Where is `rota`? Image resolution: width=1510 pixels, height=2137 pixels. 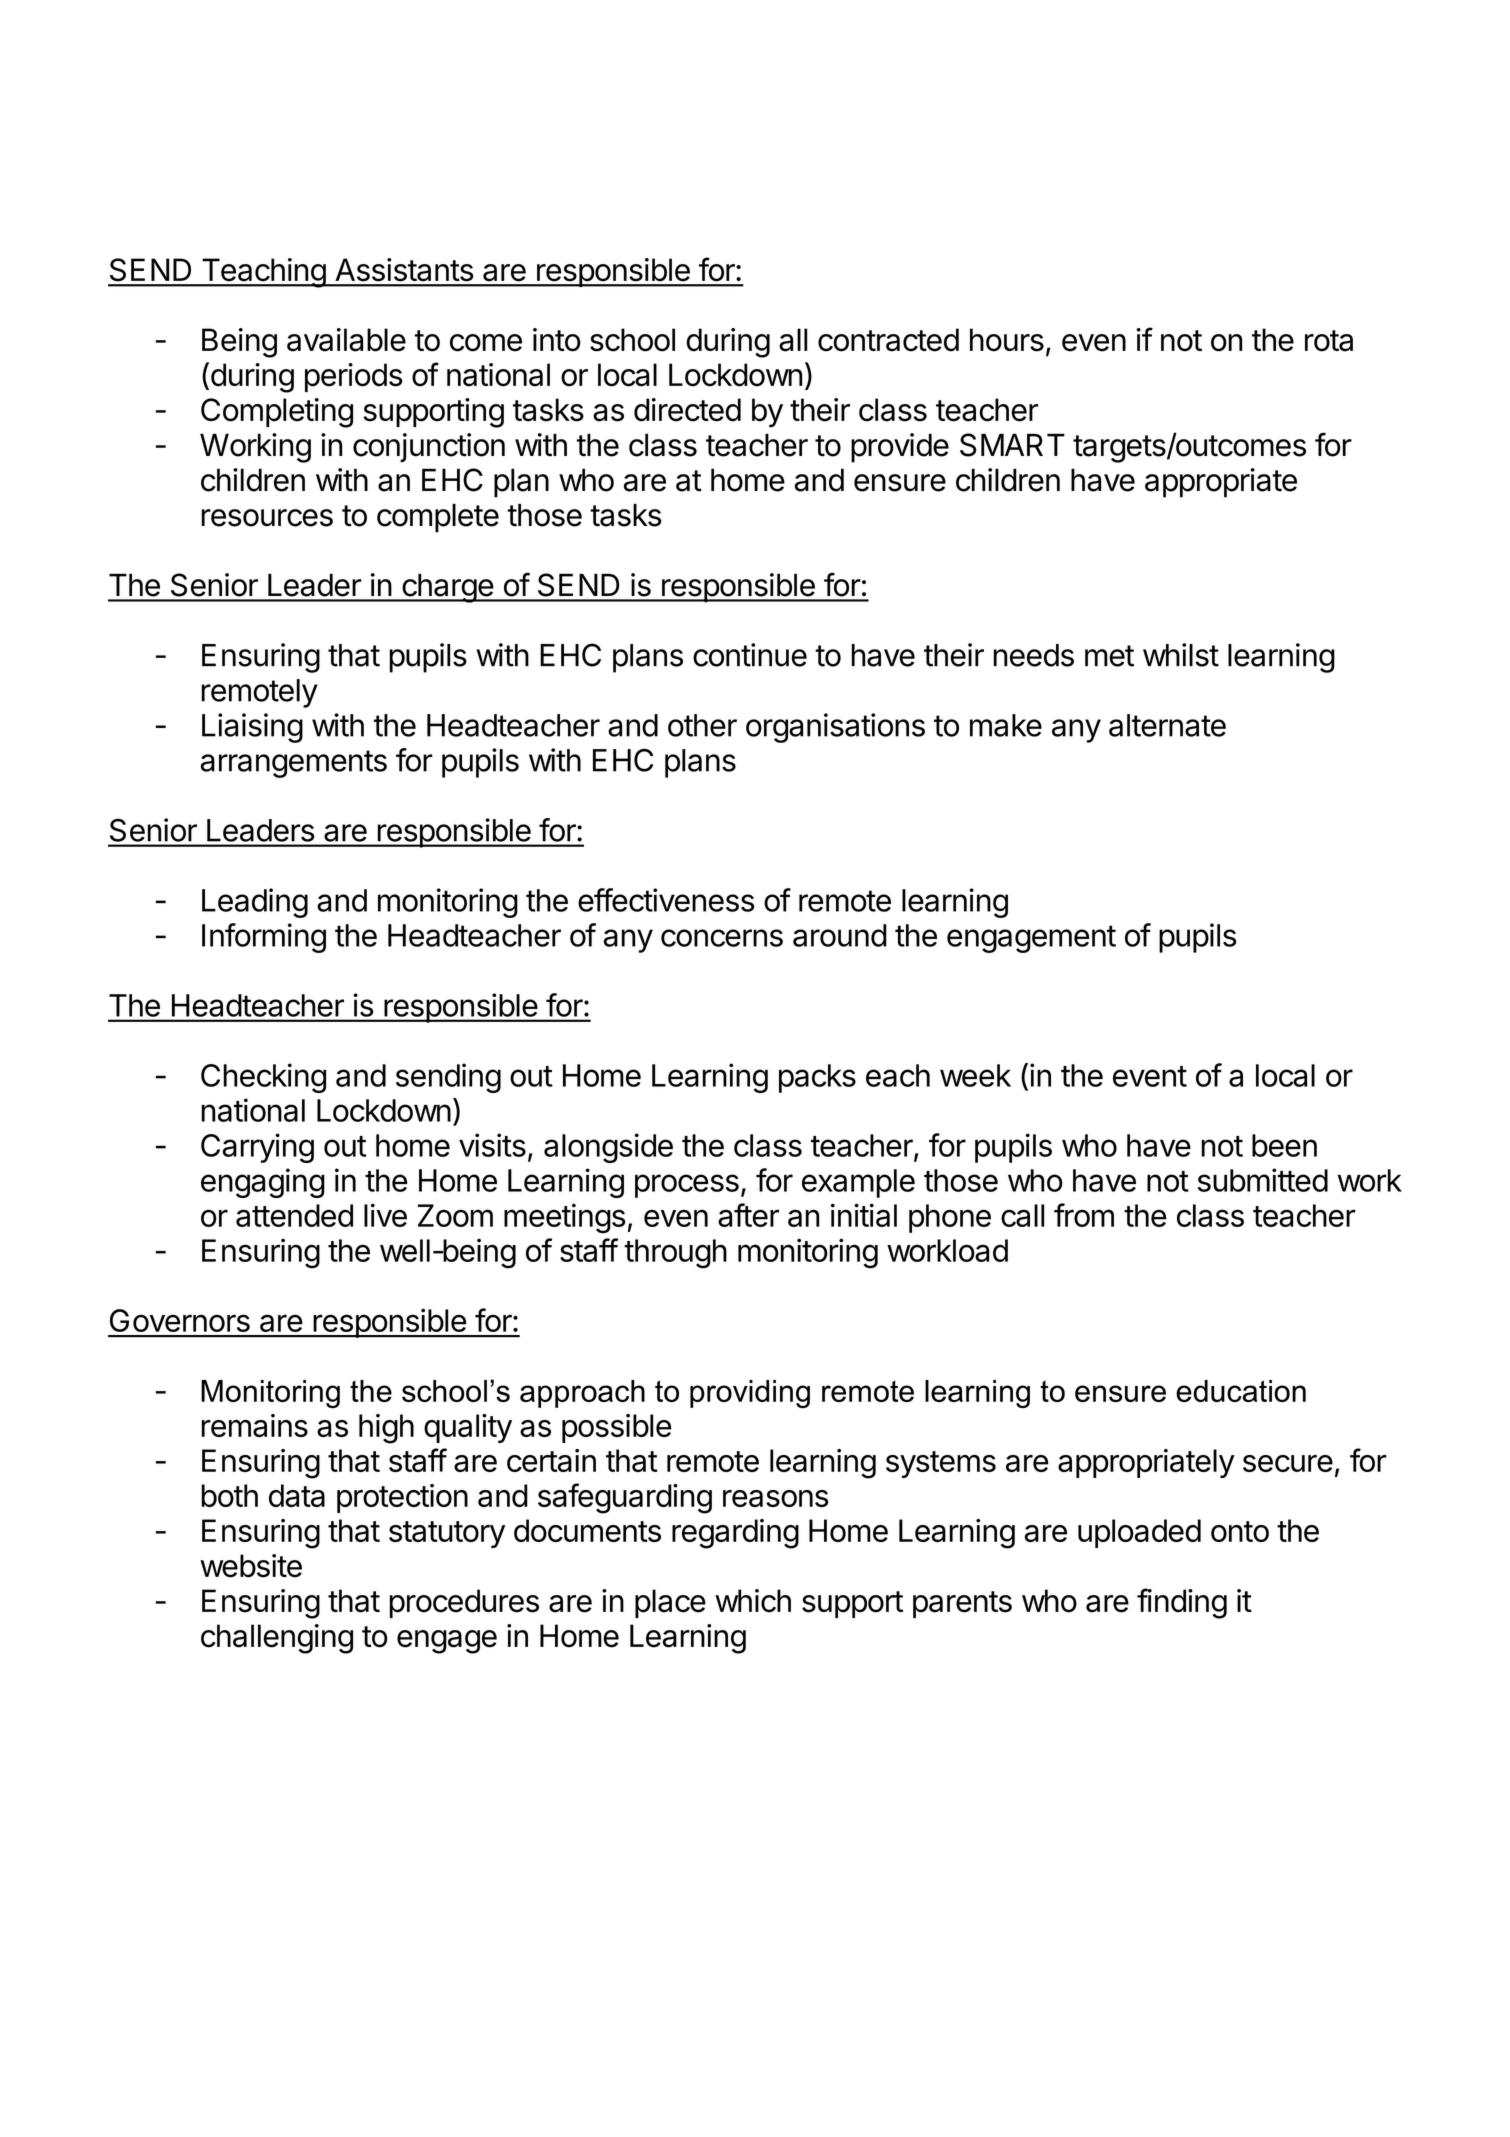 rota is located at coordinates (1329, 341).
